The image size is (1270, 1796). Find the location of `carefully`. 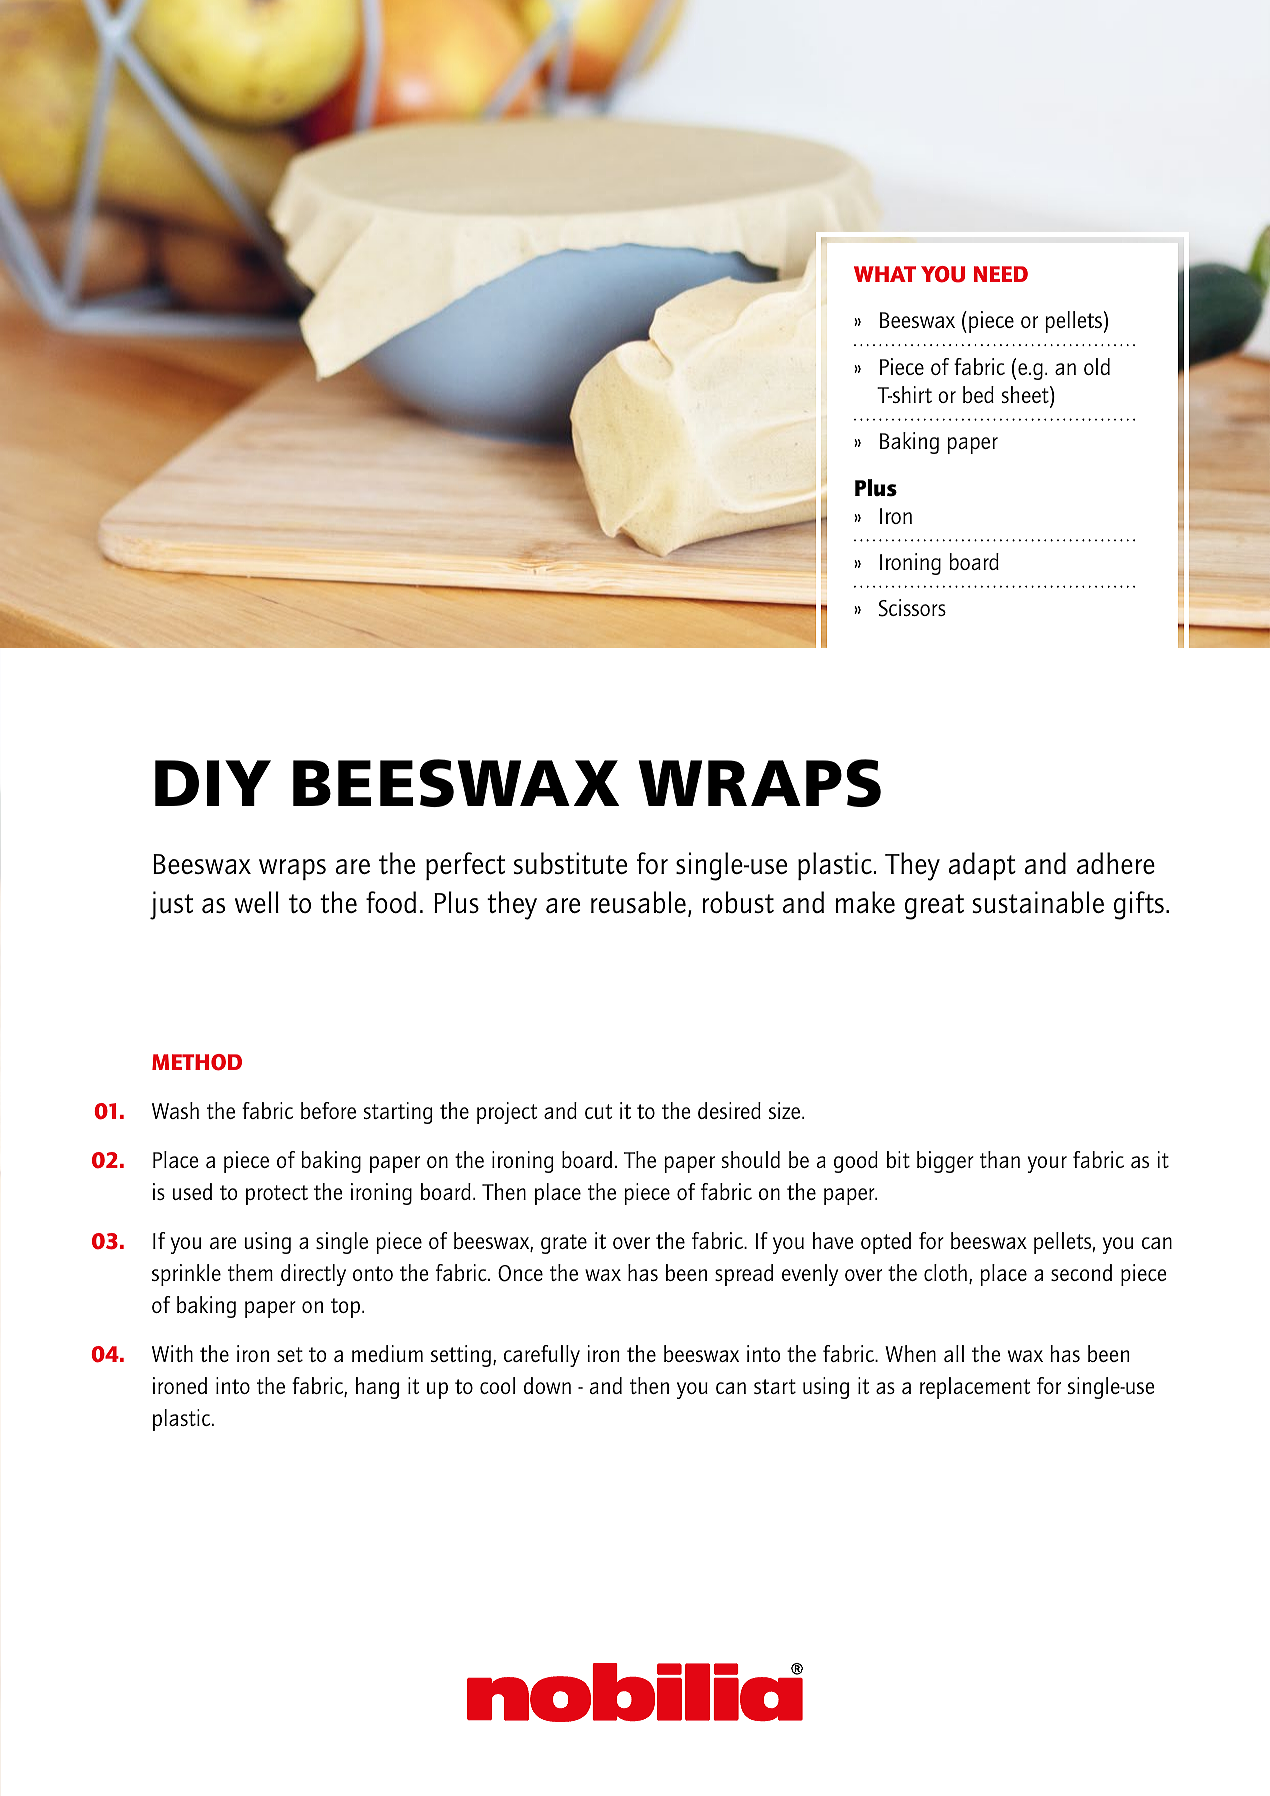

carefully is located at coordinates (542, 1356).
